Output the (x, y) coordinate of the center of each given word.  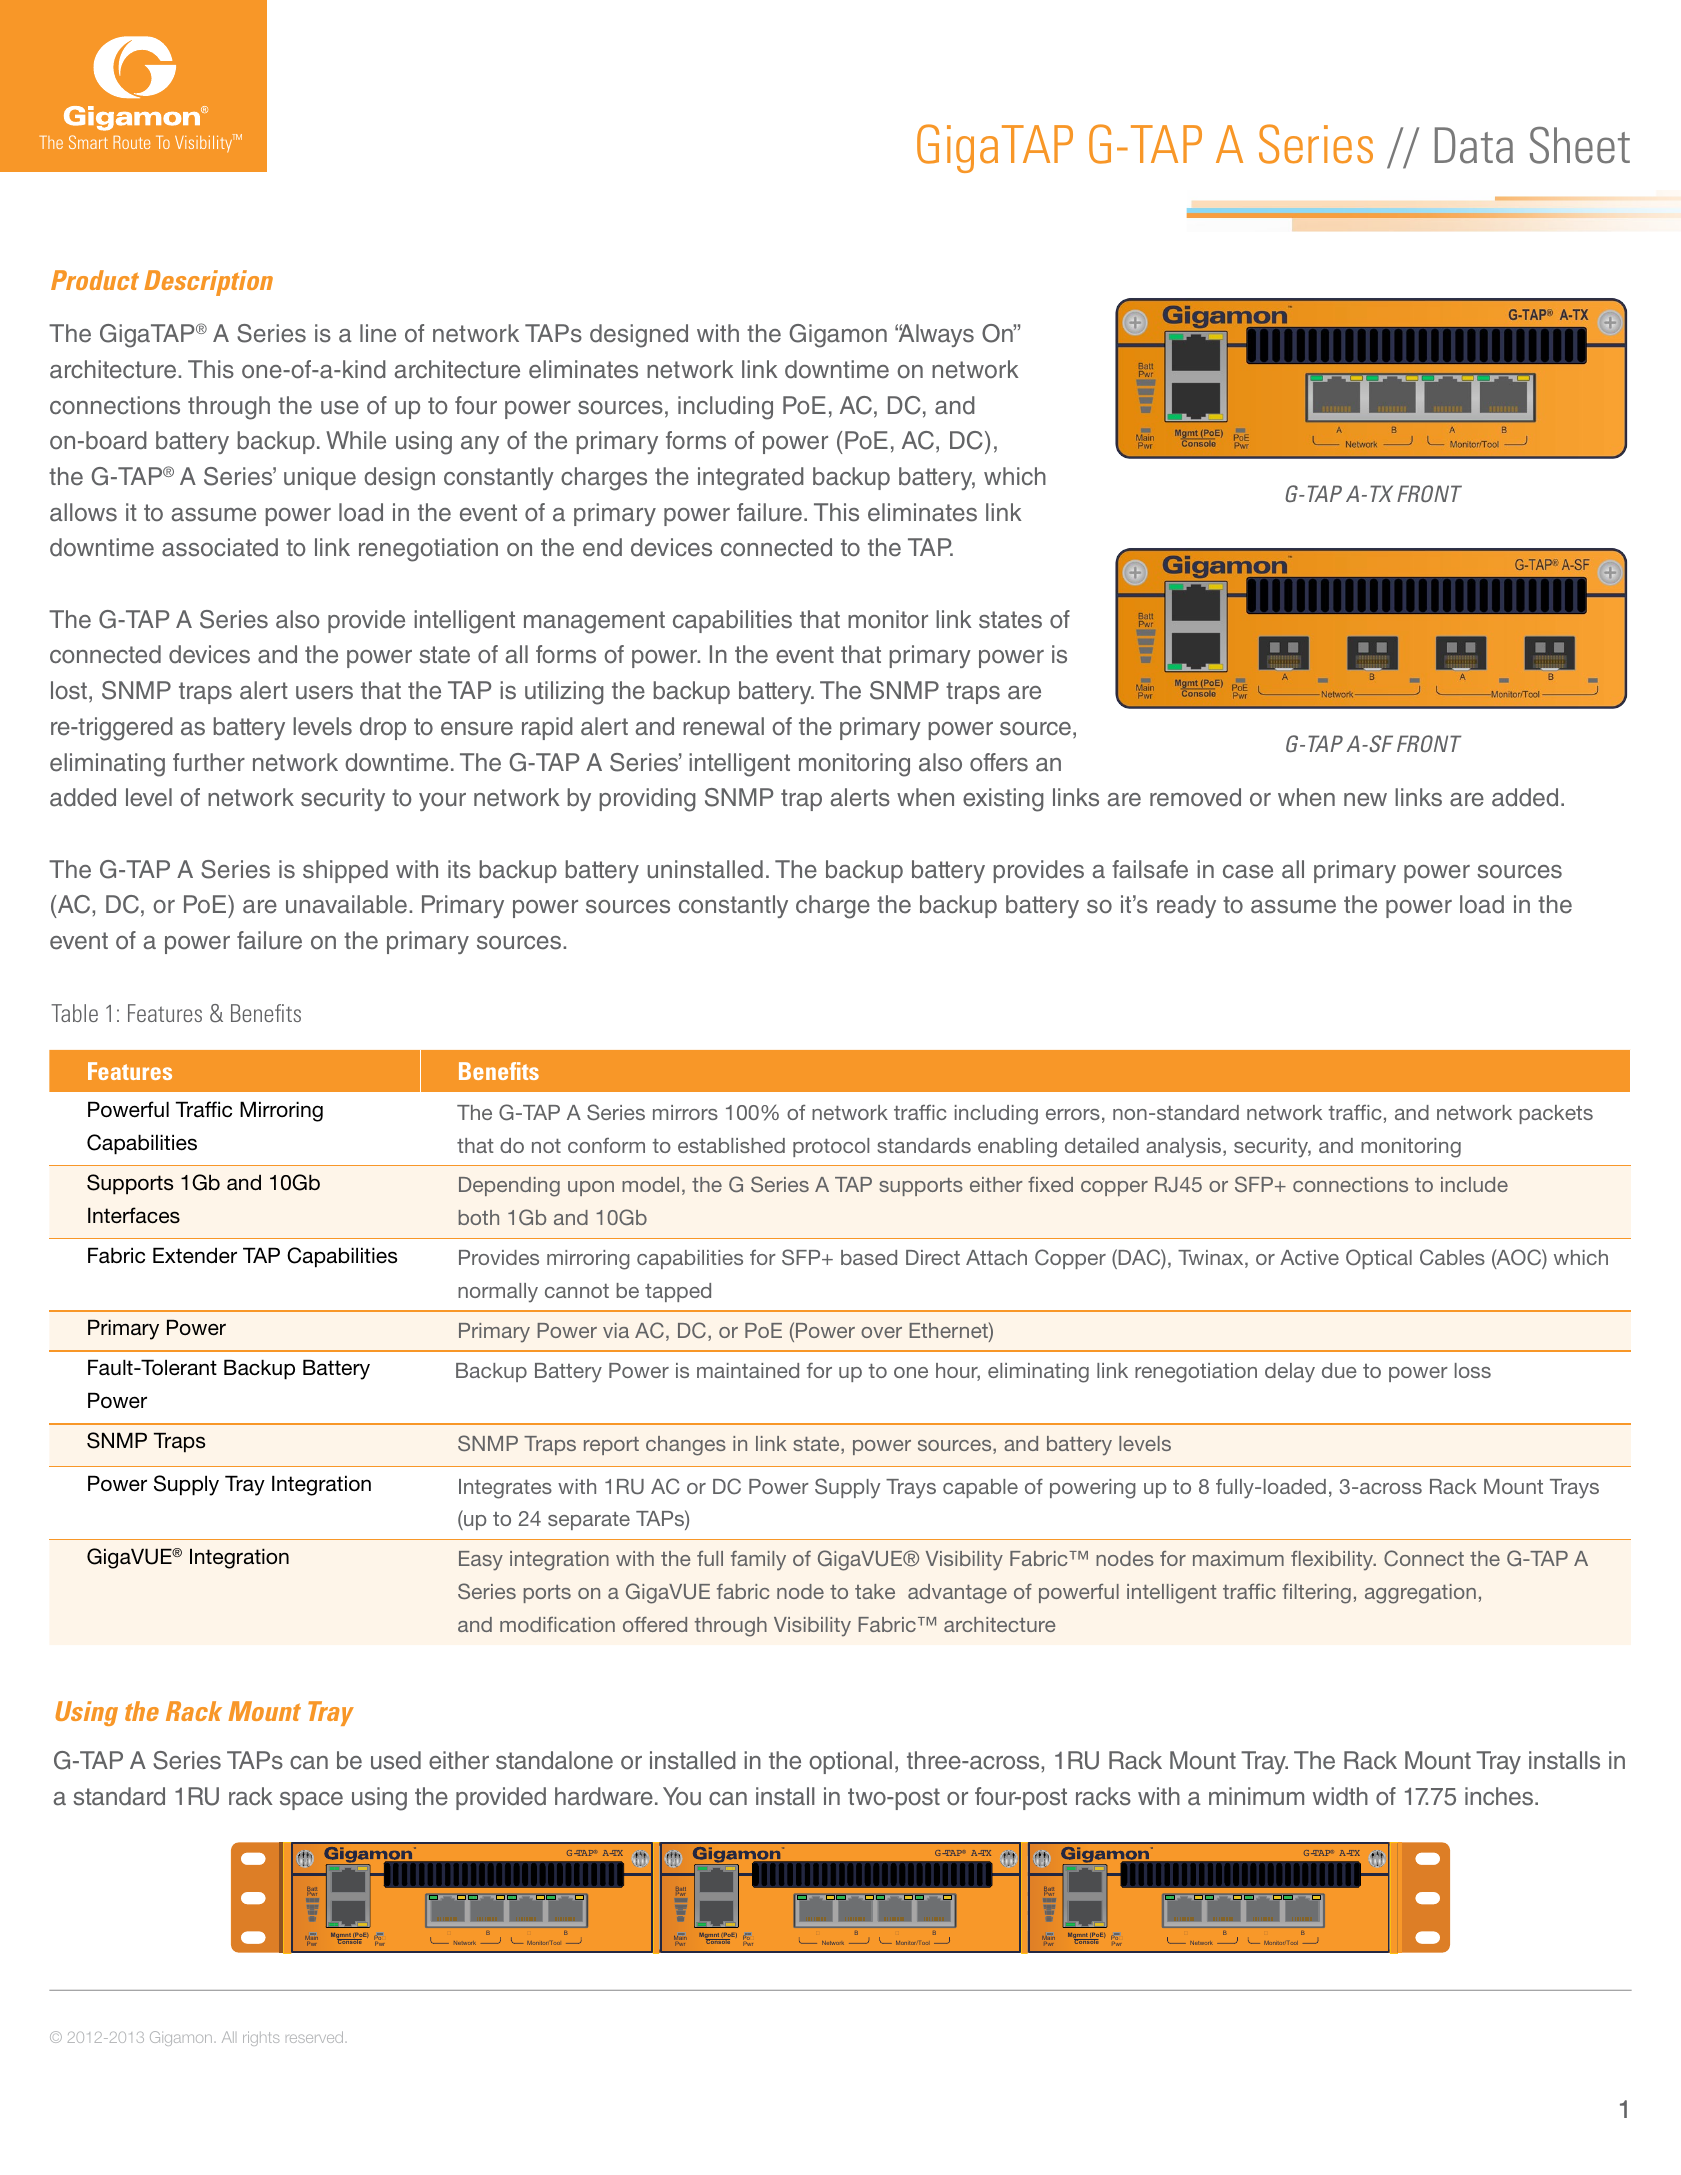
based (869, 1257)
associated (220, 547)
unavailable (346, 904)
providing (648, 800)
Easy (481, 1561)
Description (208, 283)
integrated (751, 479)
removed (1195, 797)
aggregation (1420, 1594)
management (594, 622)
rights (261, 2038)
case (1248, 872)
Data (1474, 145)
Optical (1379, 1259)
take (875, 1591)
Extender (195, 1255)
